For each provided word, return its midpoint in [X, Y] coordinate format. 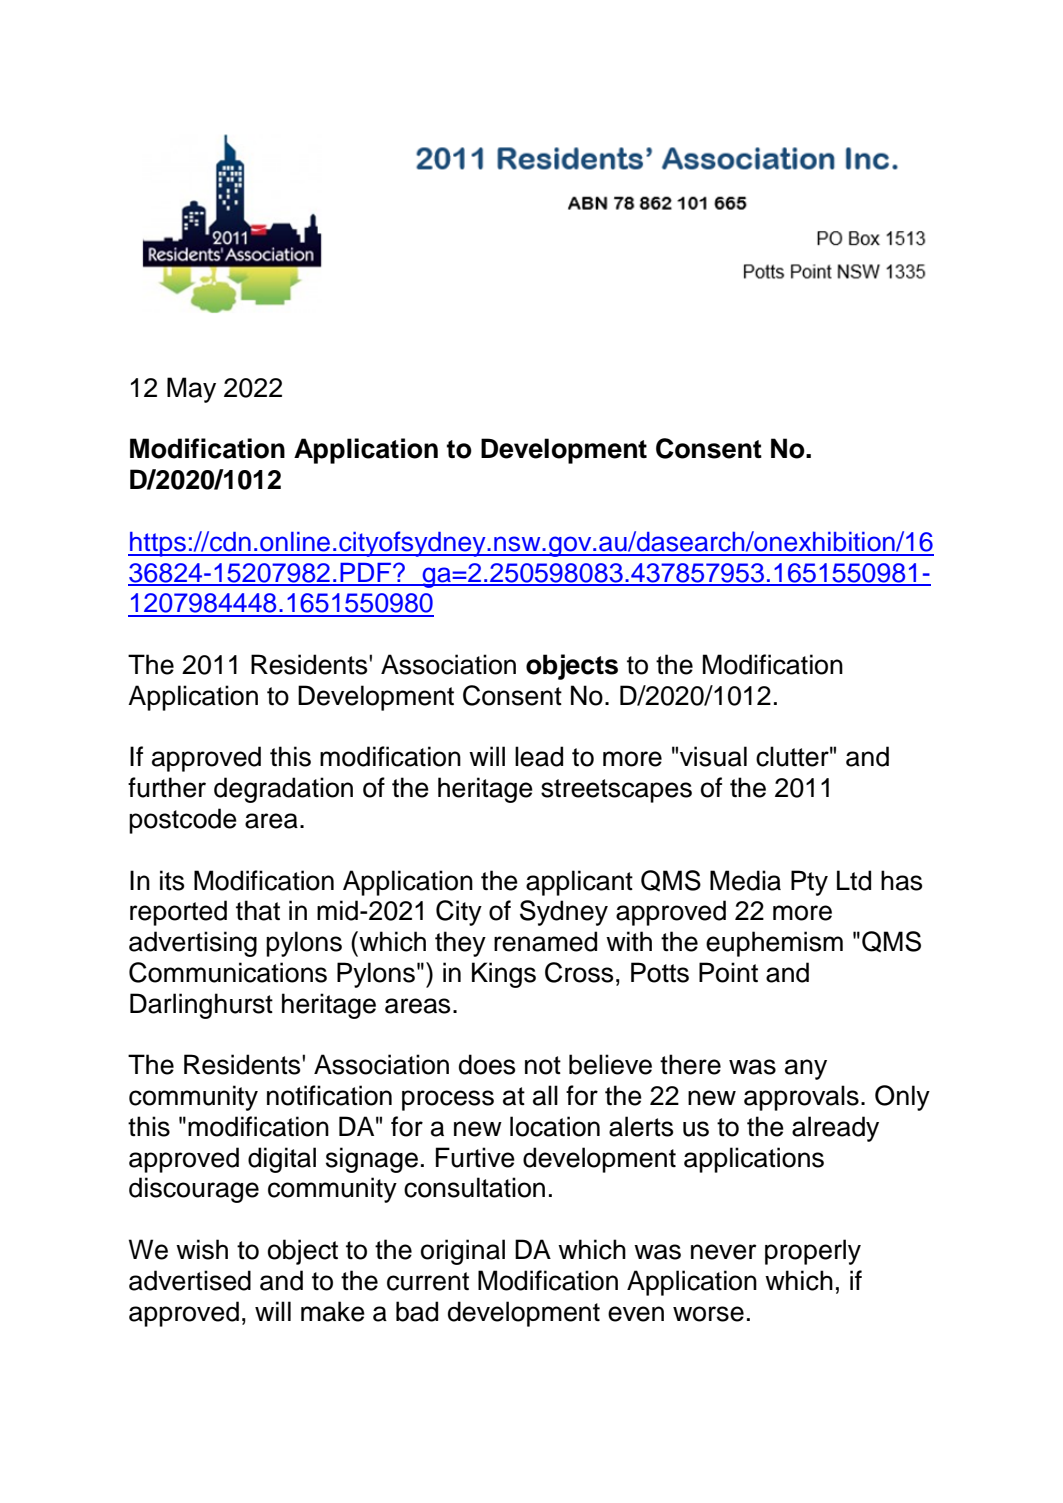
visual [713, 756]
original [463, 1252]
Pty [809, 883]
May [191, 390]
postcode [183, 821]
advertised [190, 1280]
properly [813, 1252]
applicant [579, 883]
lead [539, 756]
